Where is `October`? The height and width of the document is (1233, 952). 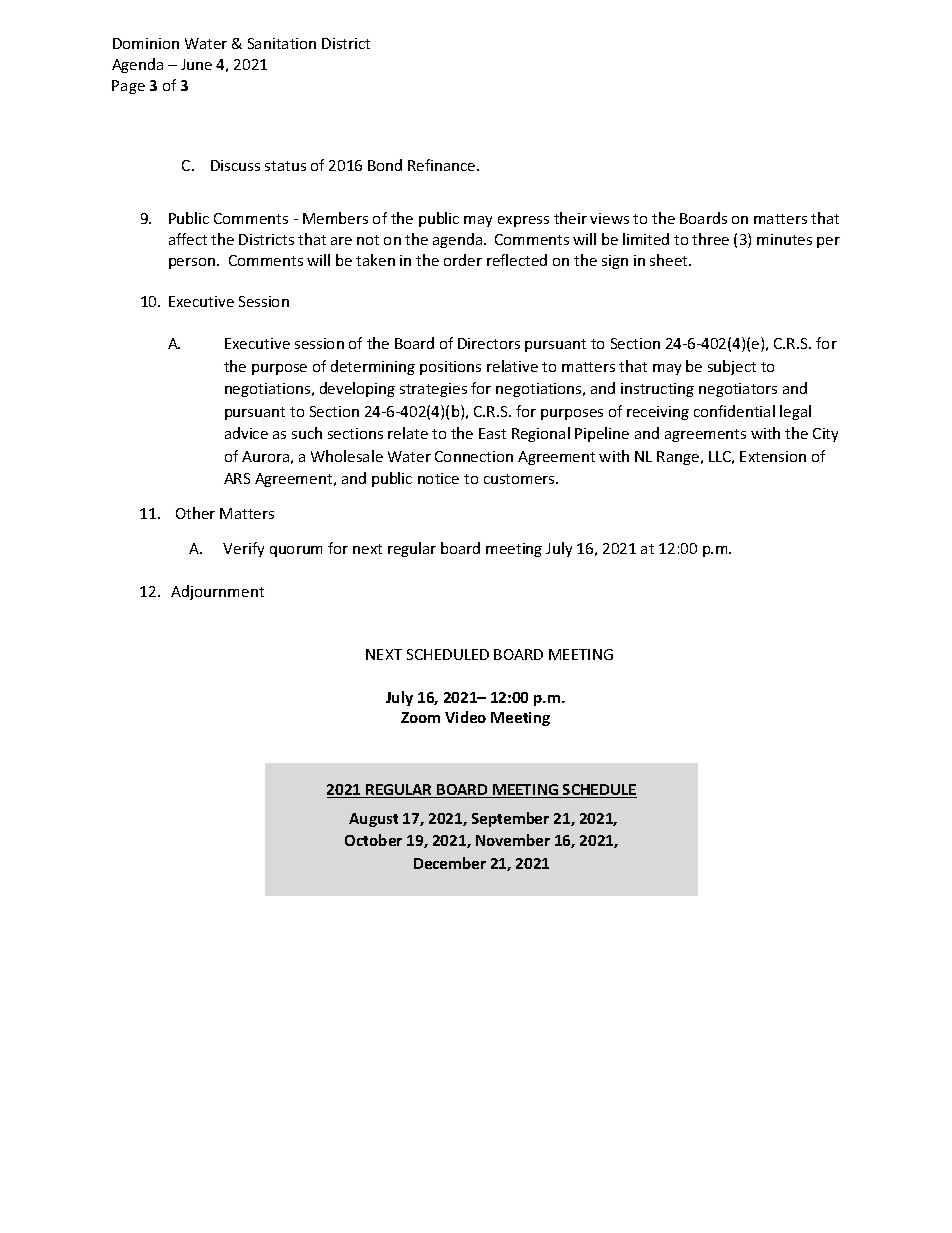 October is located at coordinates (373, 840).
